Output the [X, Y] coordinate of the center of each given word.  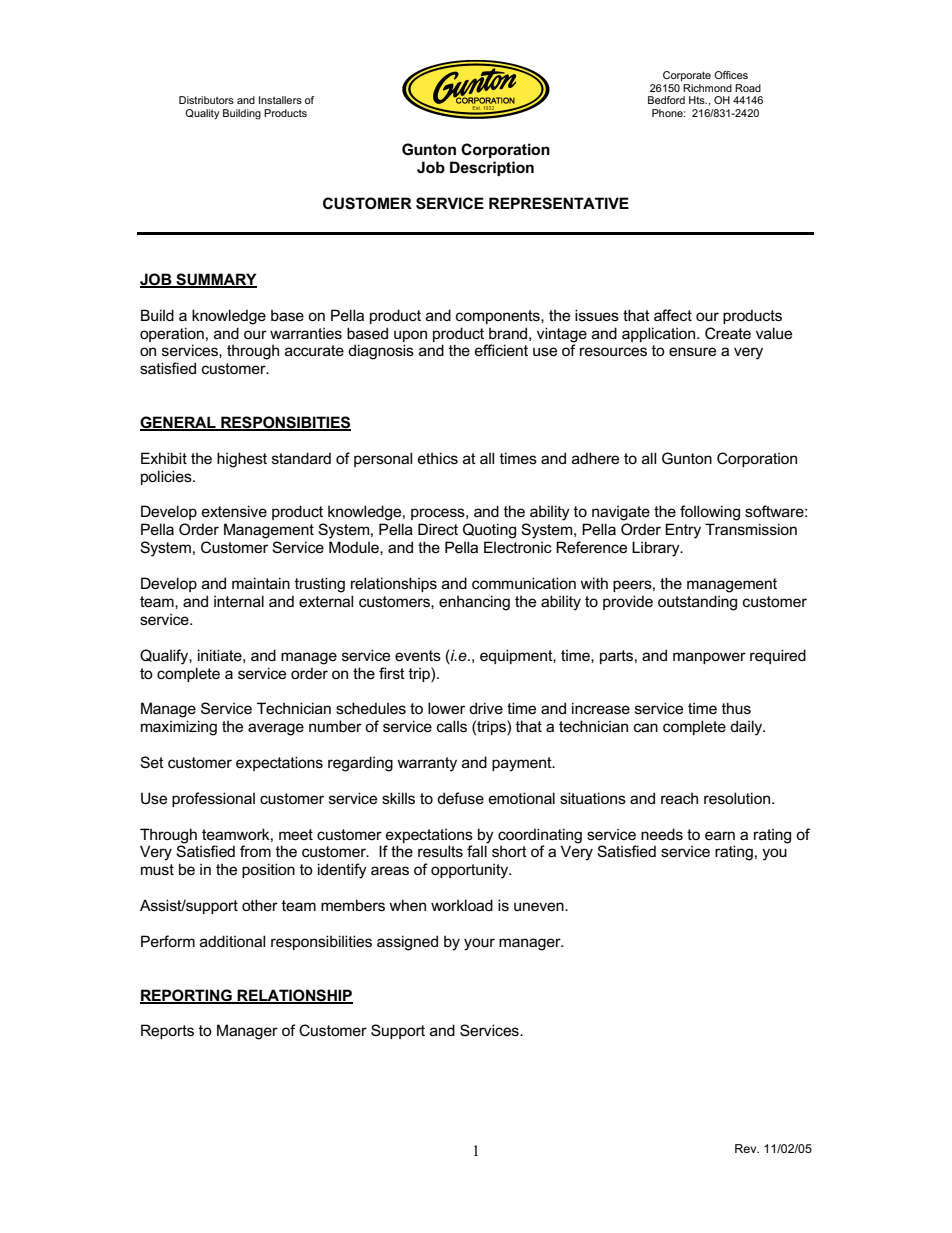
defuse [460, 798]
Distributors [206, 100]
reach [679, 798]
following [710, 513]
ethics [438, 458]
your [479, 944]
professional [213, 799]
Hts [698, 100]
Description [492, 168]
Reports [167, 1031]
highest [242, 460]
